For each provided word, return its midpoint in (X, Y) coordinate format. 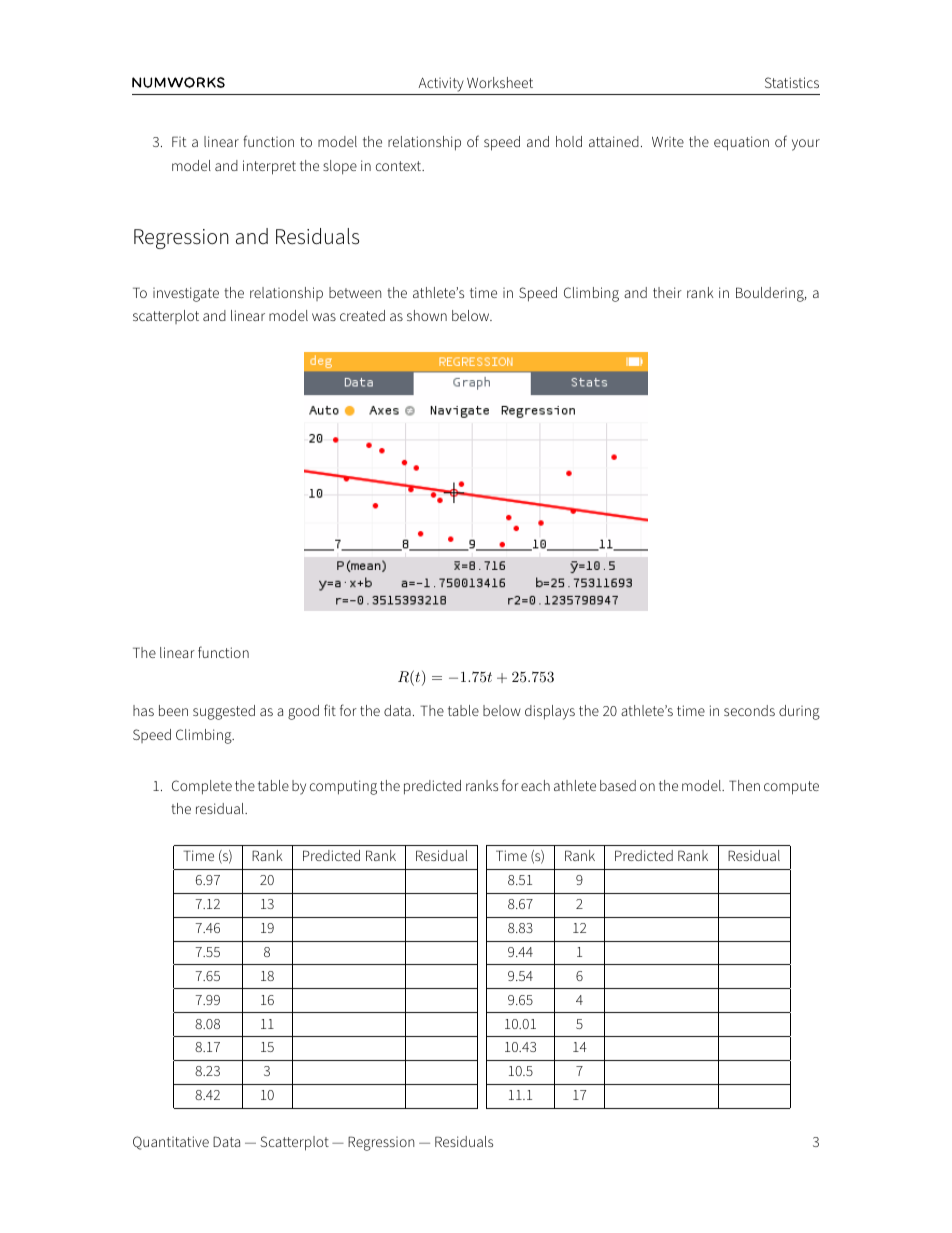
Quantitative (171, 1143)
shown (427, 315)
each (535, 785)
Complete (202, 787)
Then (744, 785)
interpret (269, 167)
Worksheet (500, 82)
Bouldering (771, 294)
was (324, 317)
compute (791, 788)
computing (343, 787)
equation (741, 143)
